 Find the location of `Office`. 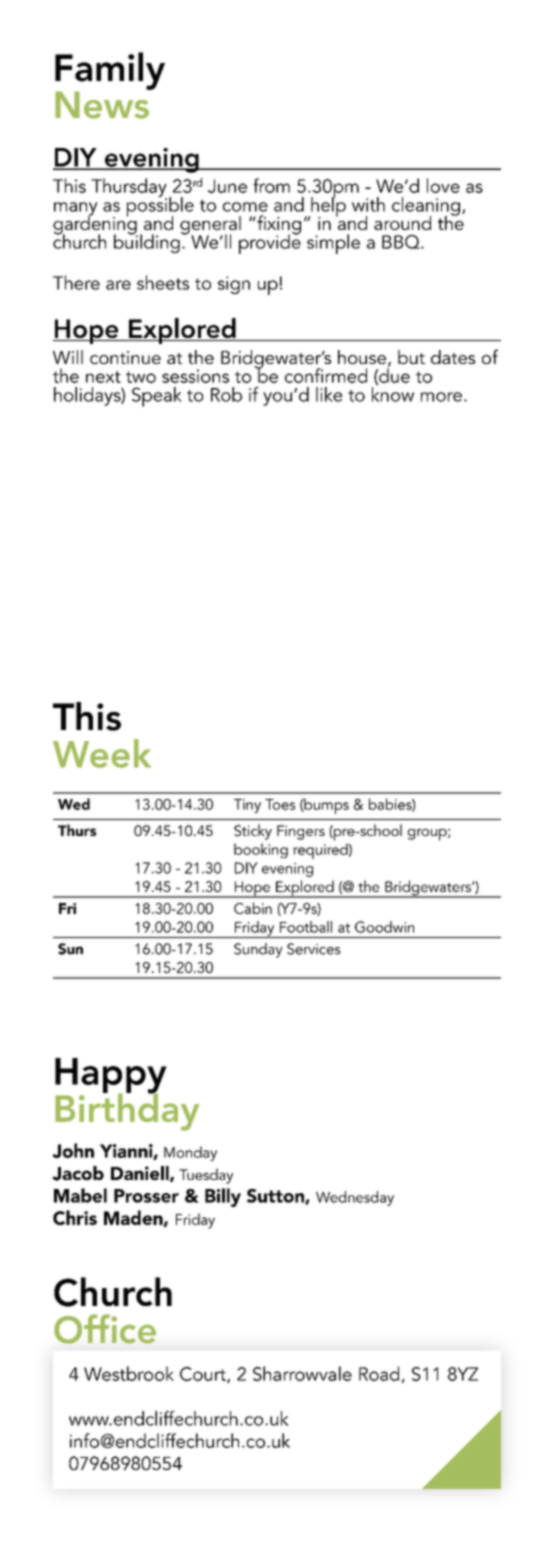

Office is located at coordinates (105, 1329).
